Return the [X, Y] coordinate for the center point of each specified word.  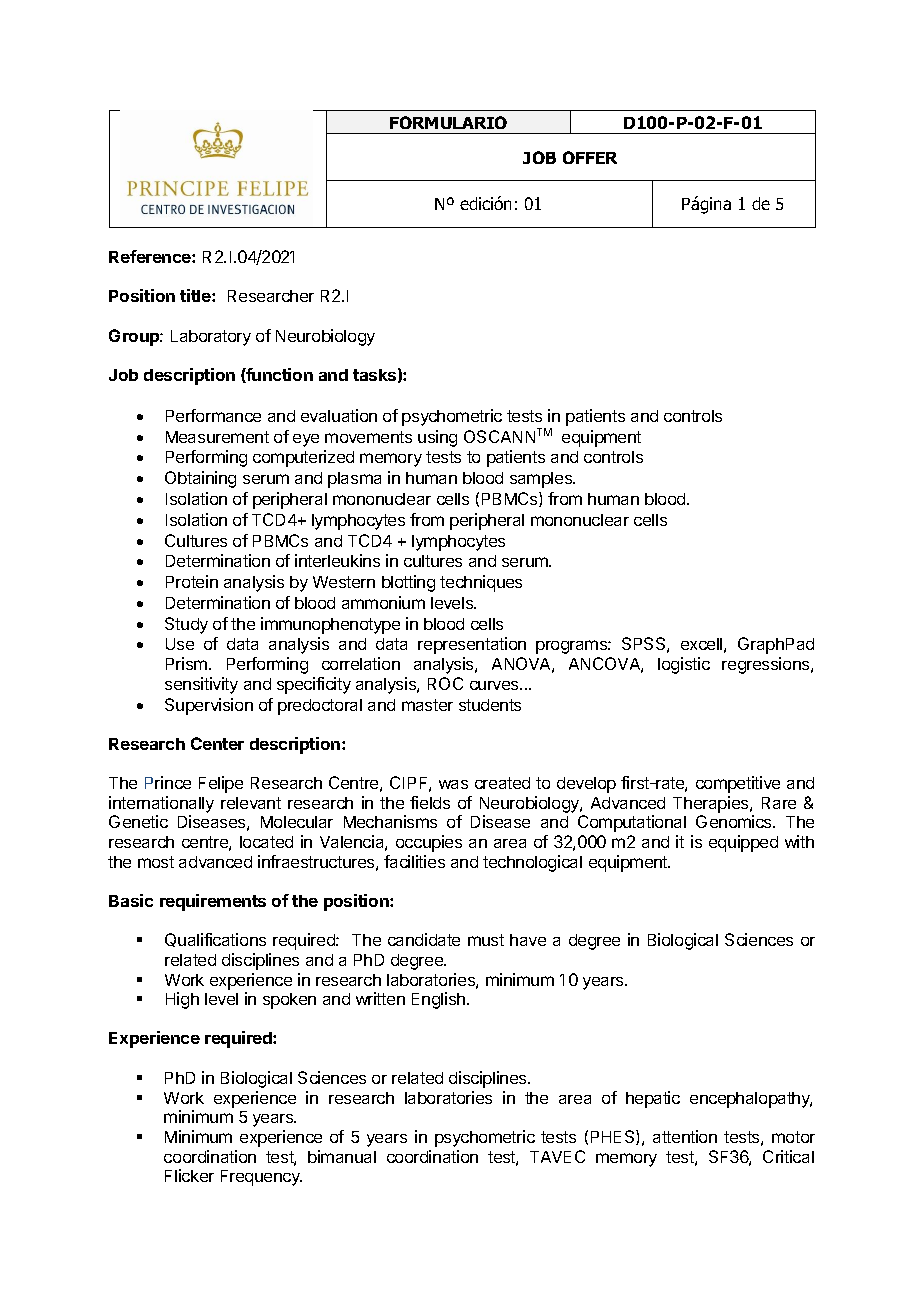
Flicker [189, 1175]
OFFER [590, 157]
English [440, 1000]
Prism [188, 663]
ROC [445, 683]
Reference [151, 256]
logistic [684, 665]
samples [542, 480]
